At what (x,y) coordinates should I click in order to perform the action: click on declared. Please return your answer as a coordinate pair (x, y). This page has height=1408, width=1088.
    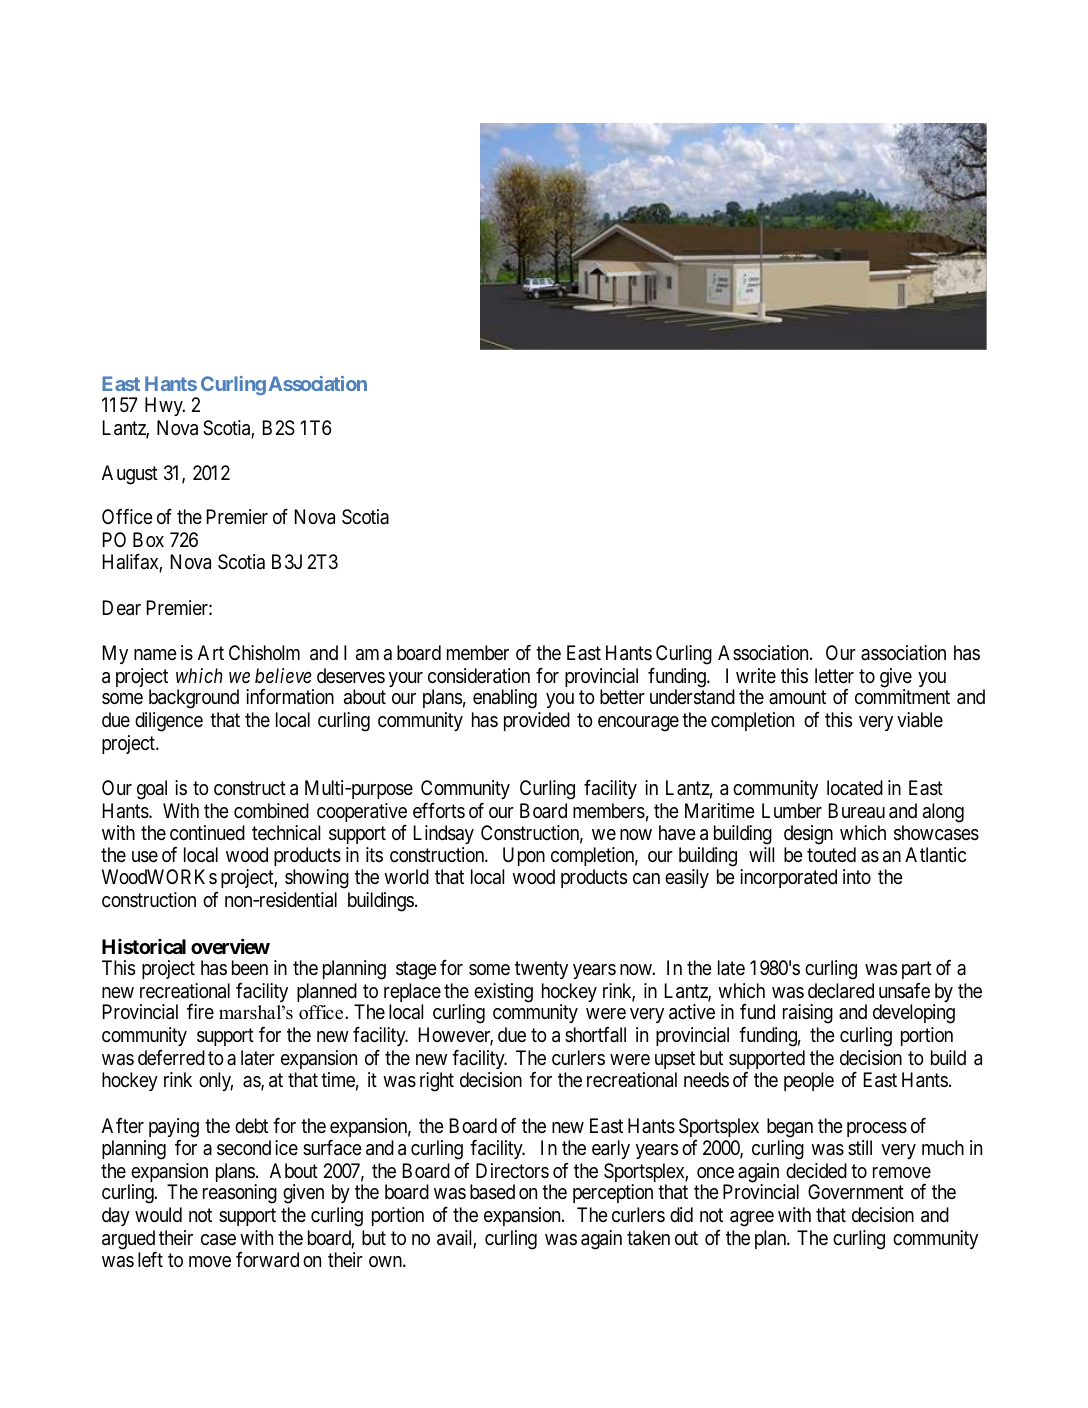
    Looking at the image, I should click on (841, 991).
